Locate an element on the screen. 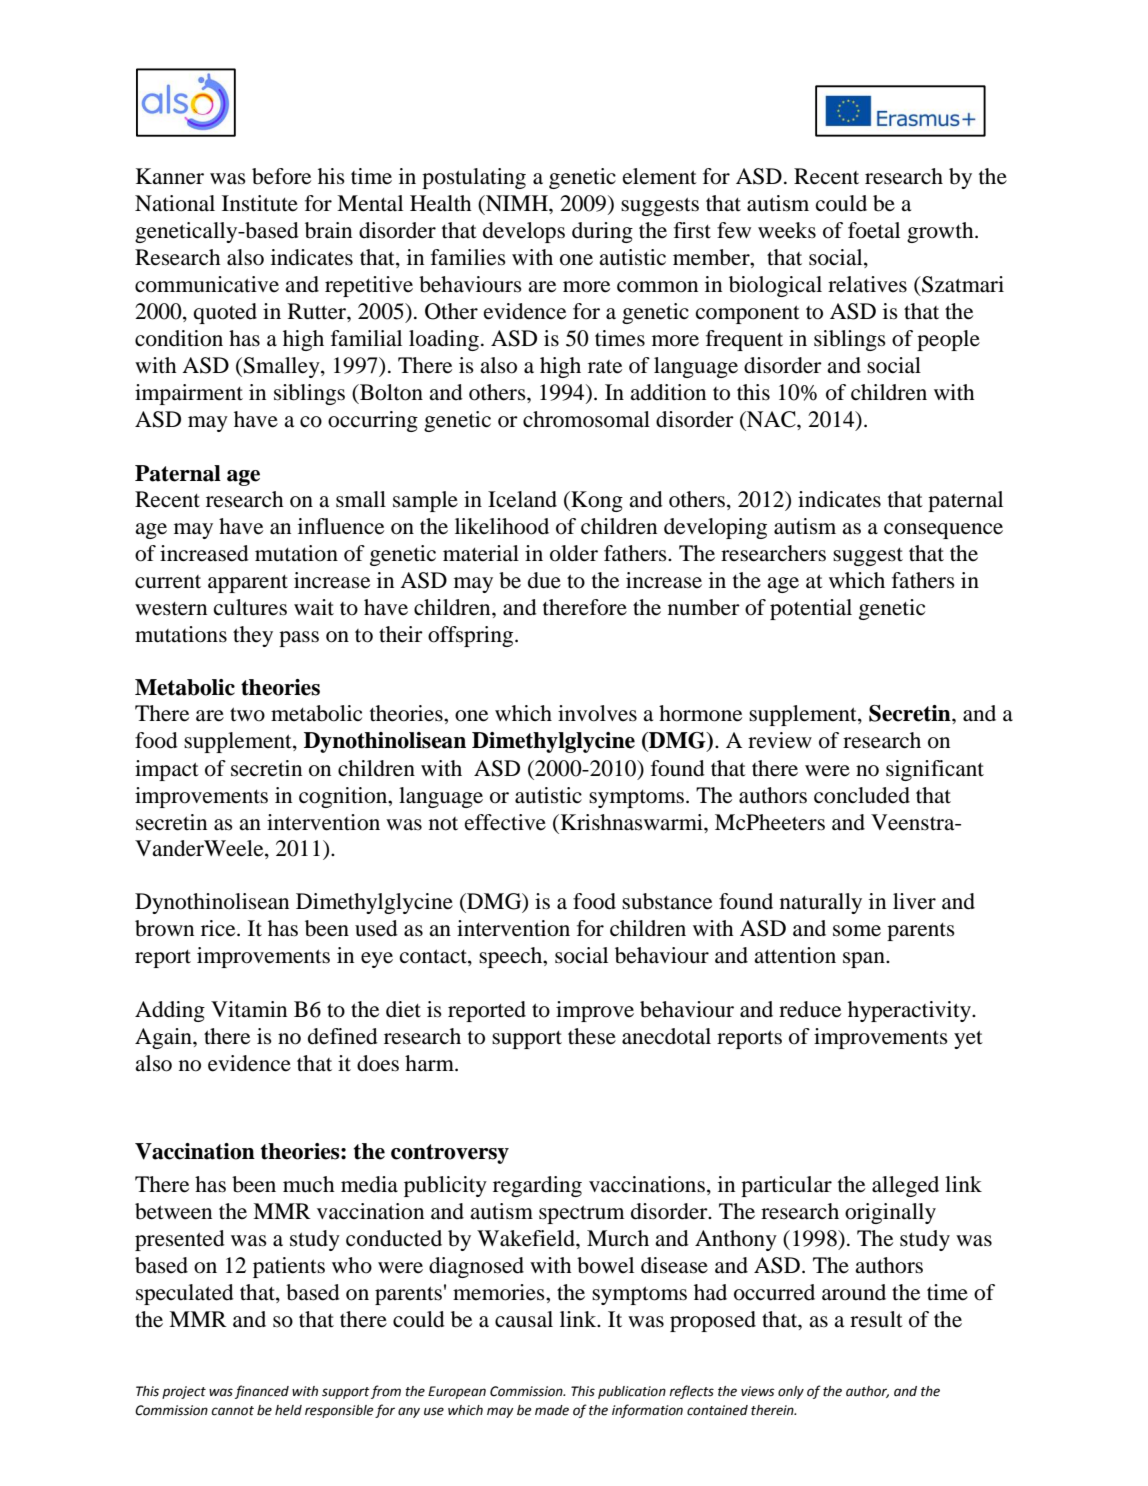  hyperactivity is located at coordinates (910, 1011).
